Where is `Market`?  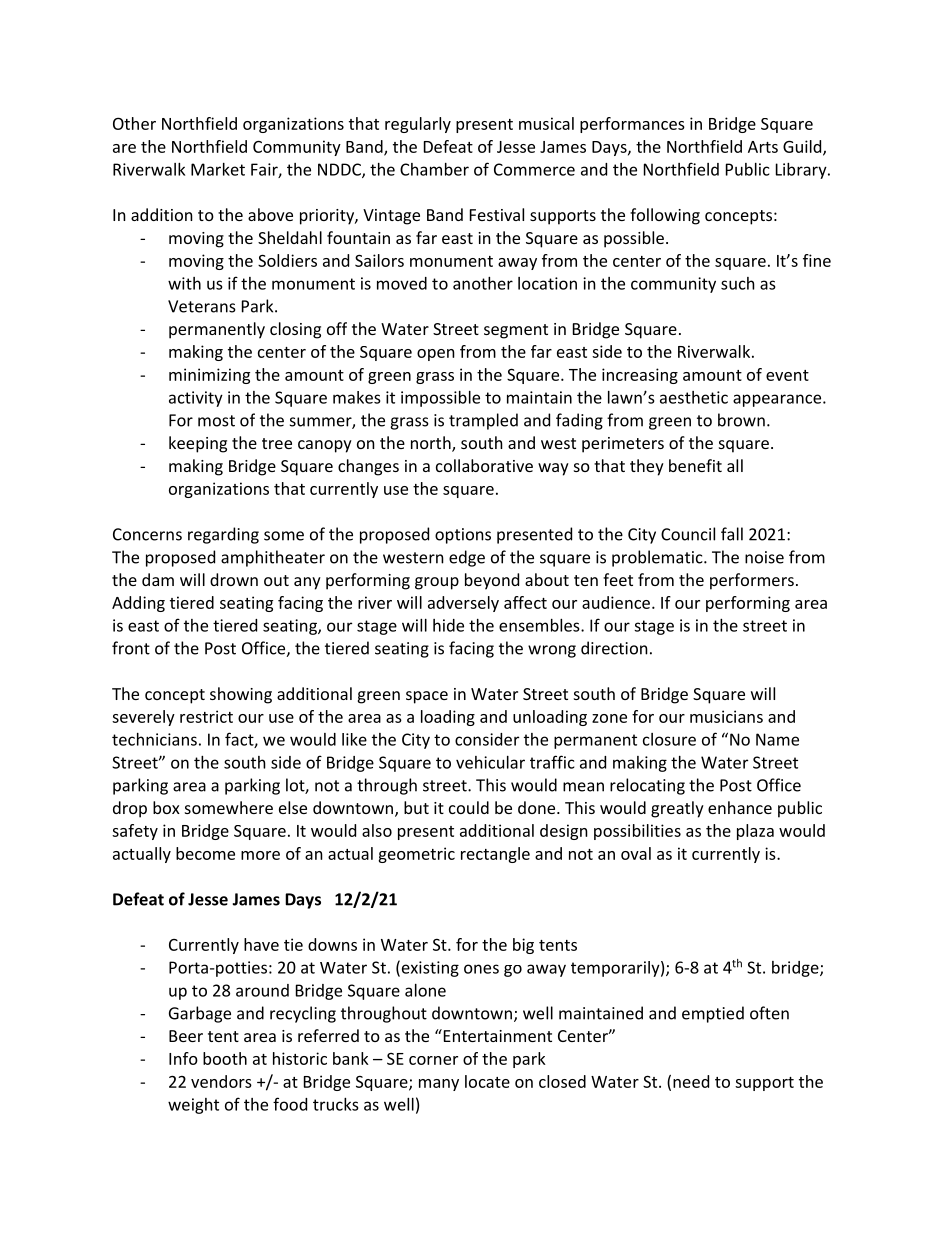 Market is located at coordinates (218, 169).
